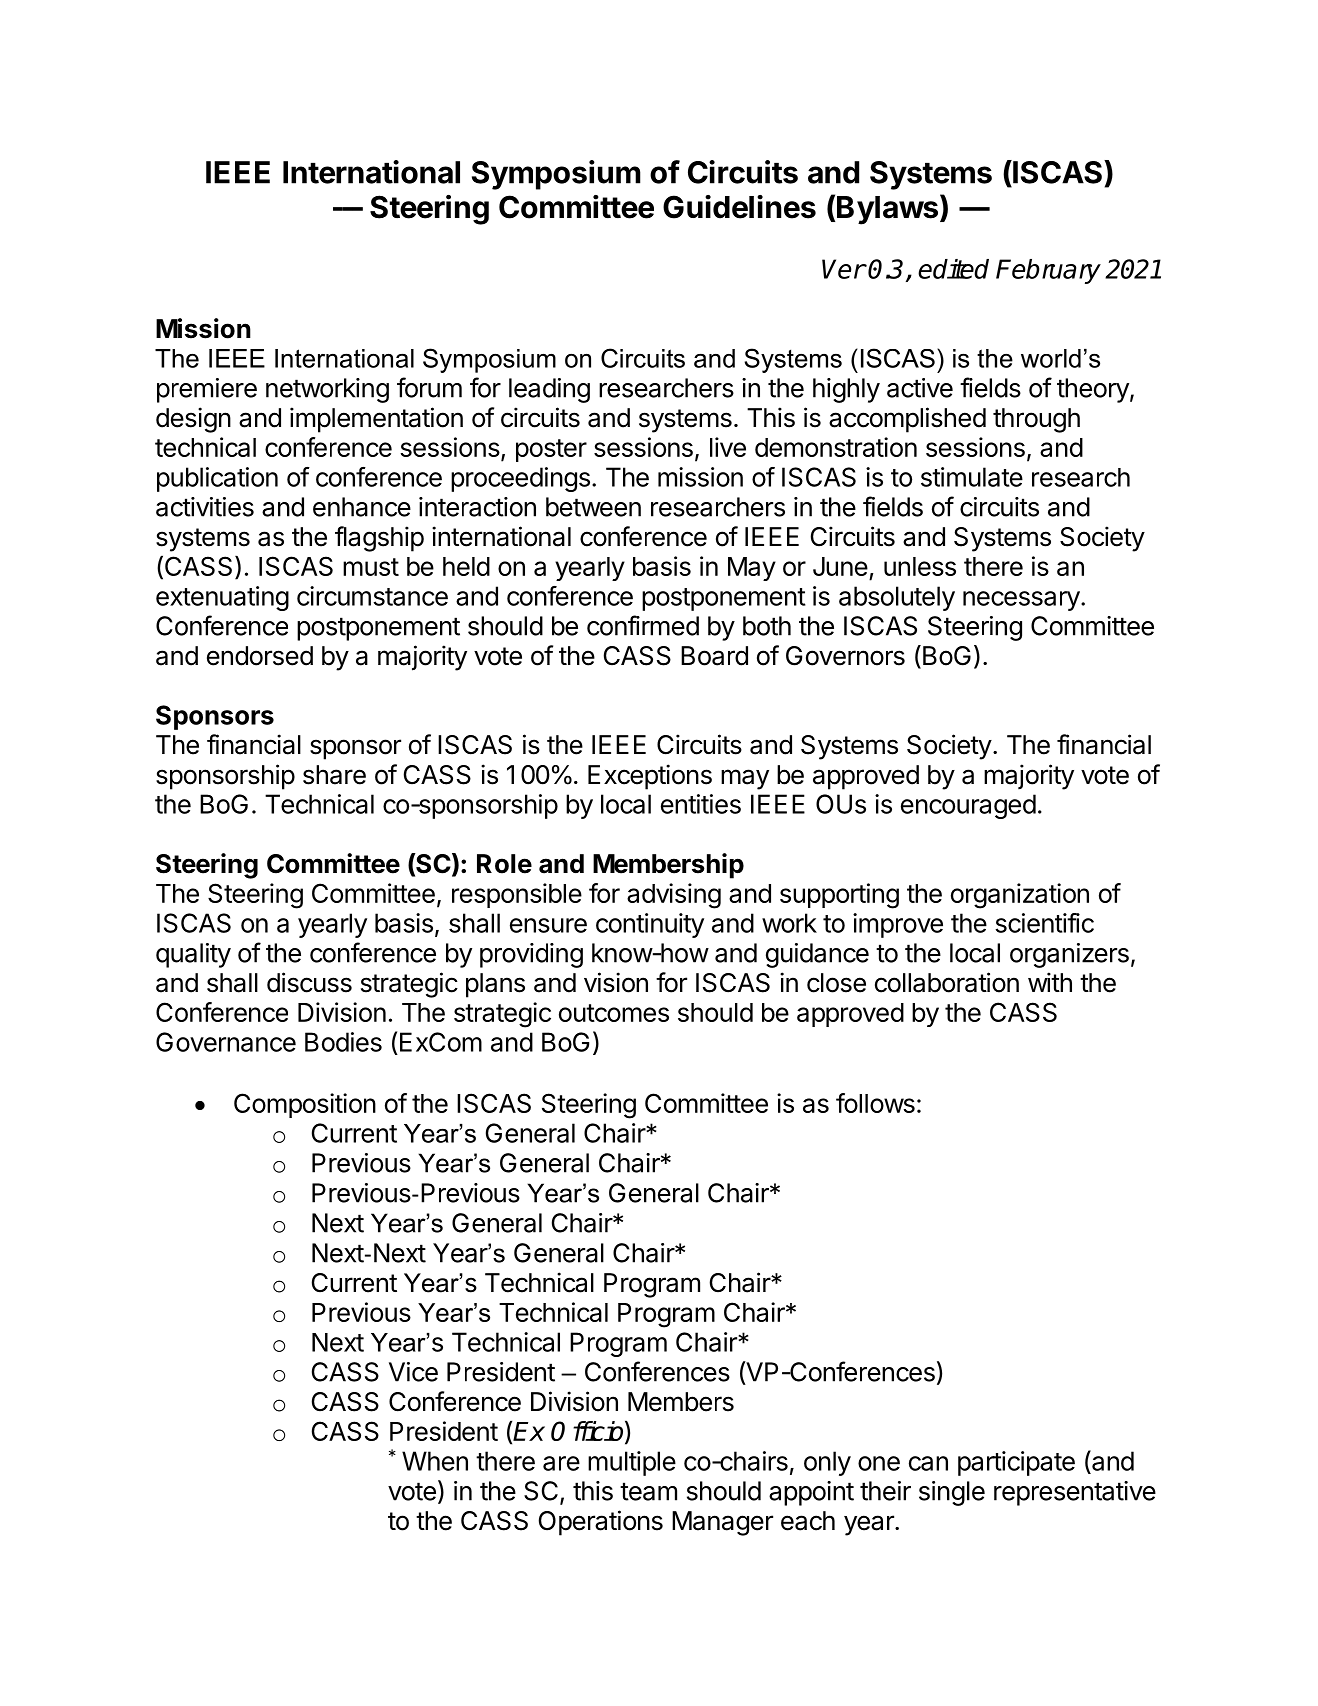 The height and width of the page is (1706, 1318). What do you see at coordinates (371, 567) in the page?
I see `must` at bounding box center [371, 567].
